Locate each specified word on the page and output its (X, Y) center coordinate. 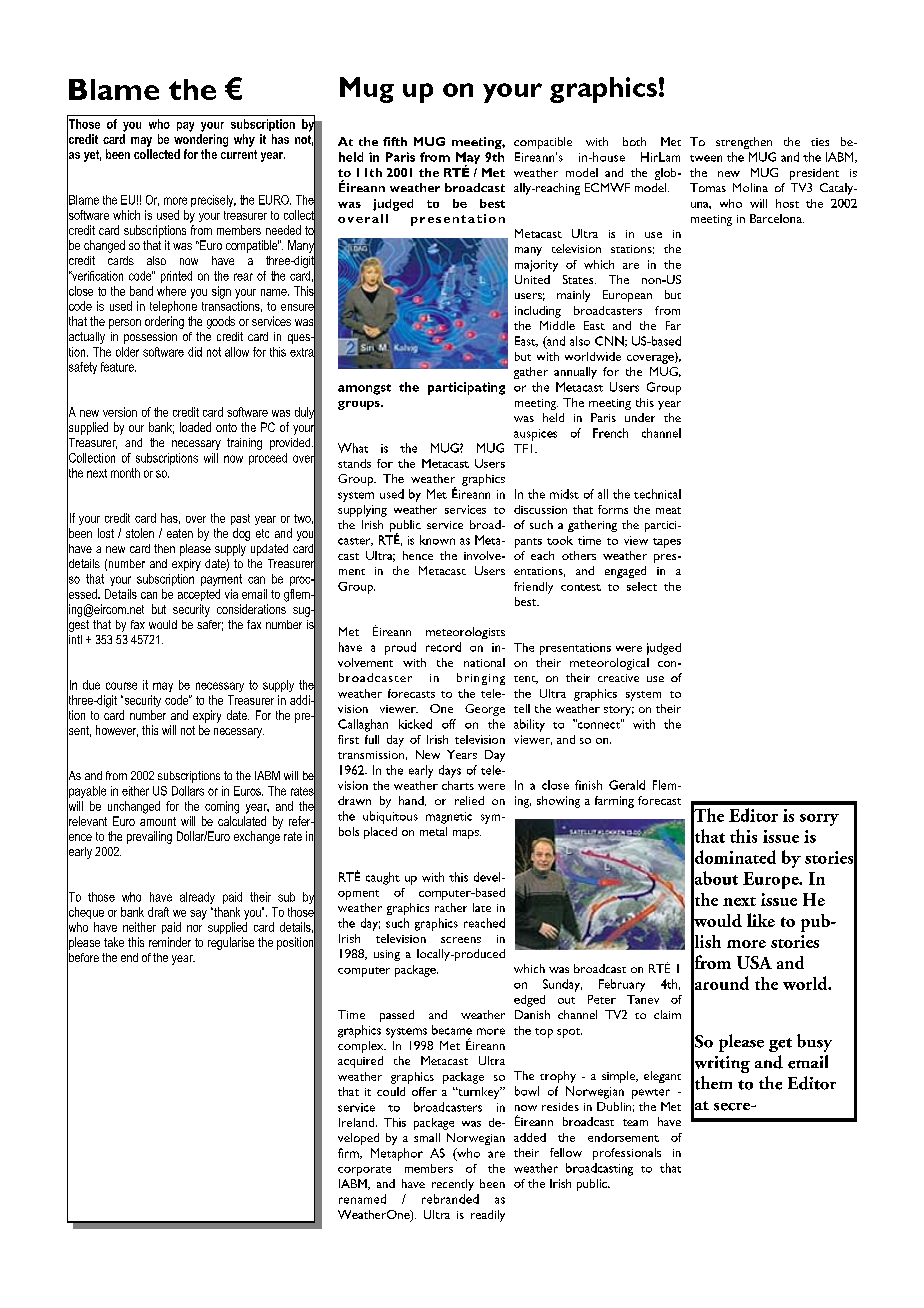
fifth (395, 141)
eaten (180, 533)
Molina (750, 187)
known (437, 540)
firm (349, 1153)
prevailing (149, 837)
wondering (201, 140)
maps (467, 834)
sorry (819, 820)
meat (668, 510)
